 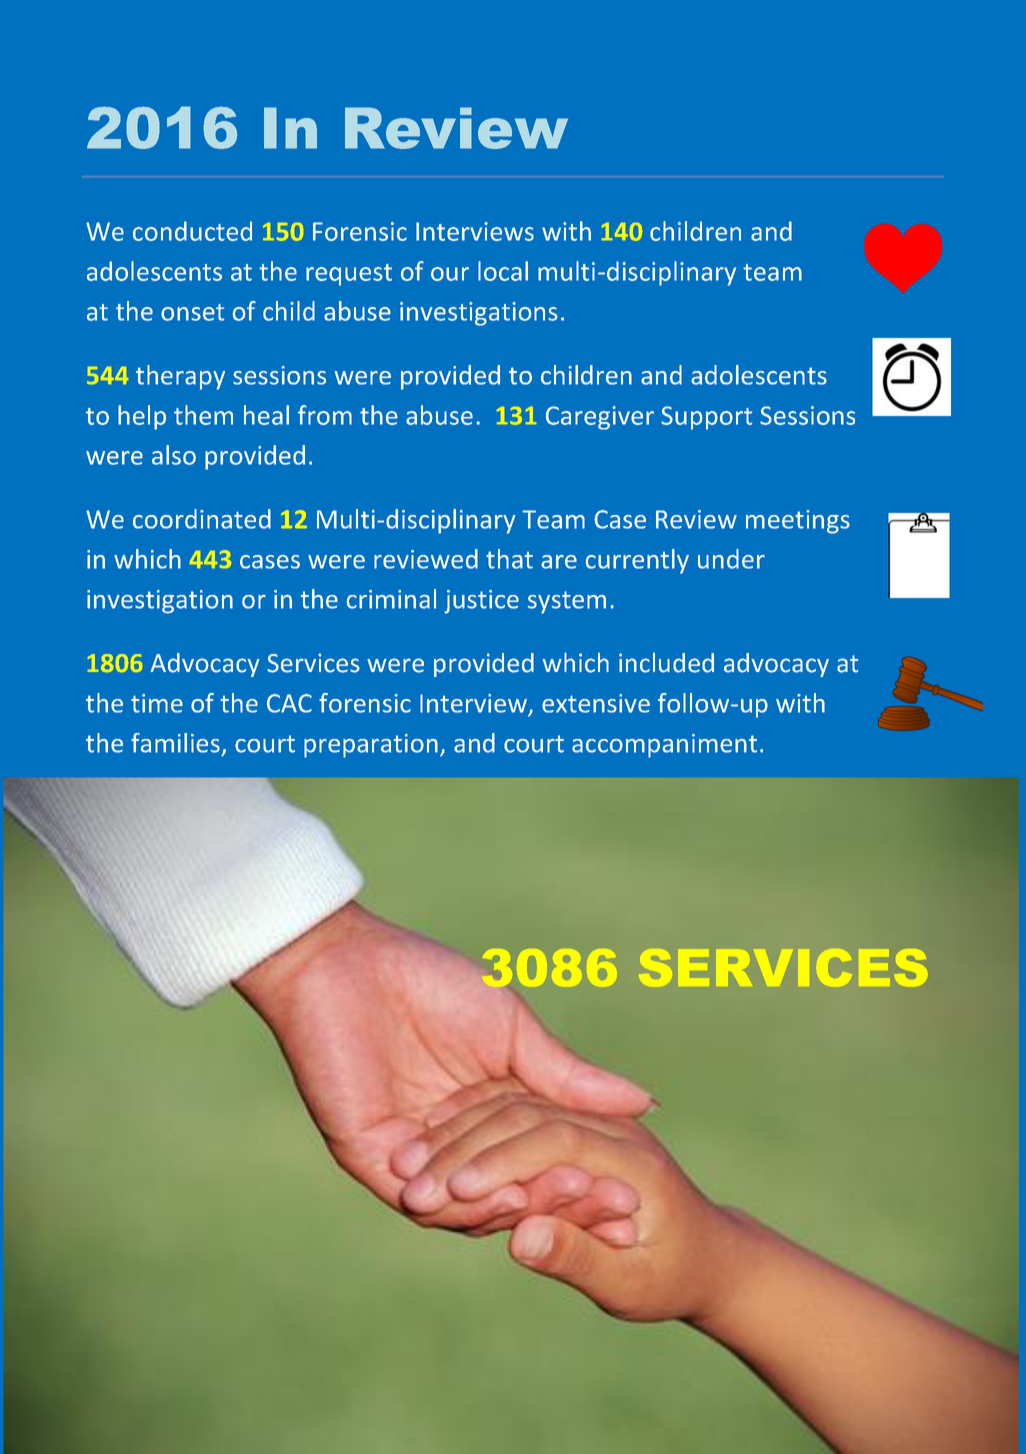 What do you see at coordinates (202, 519) in the image?
I see `coordinated` at bounding box center [202, 519].
